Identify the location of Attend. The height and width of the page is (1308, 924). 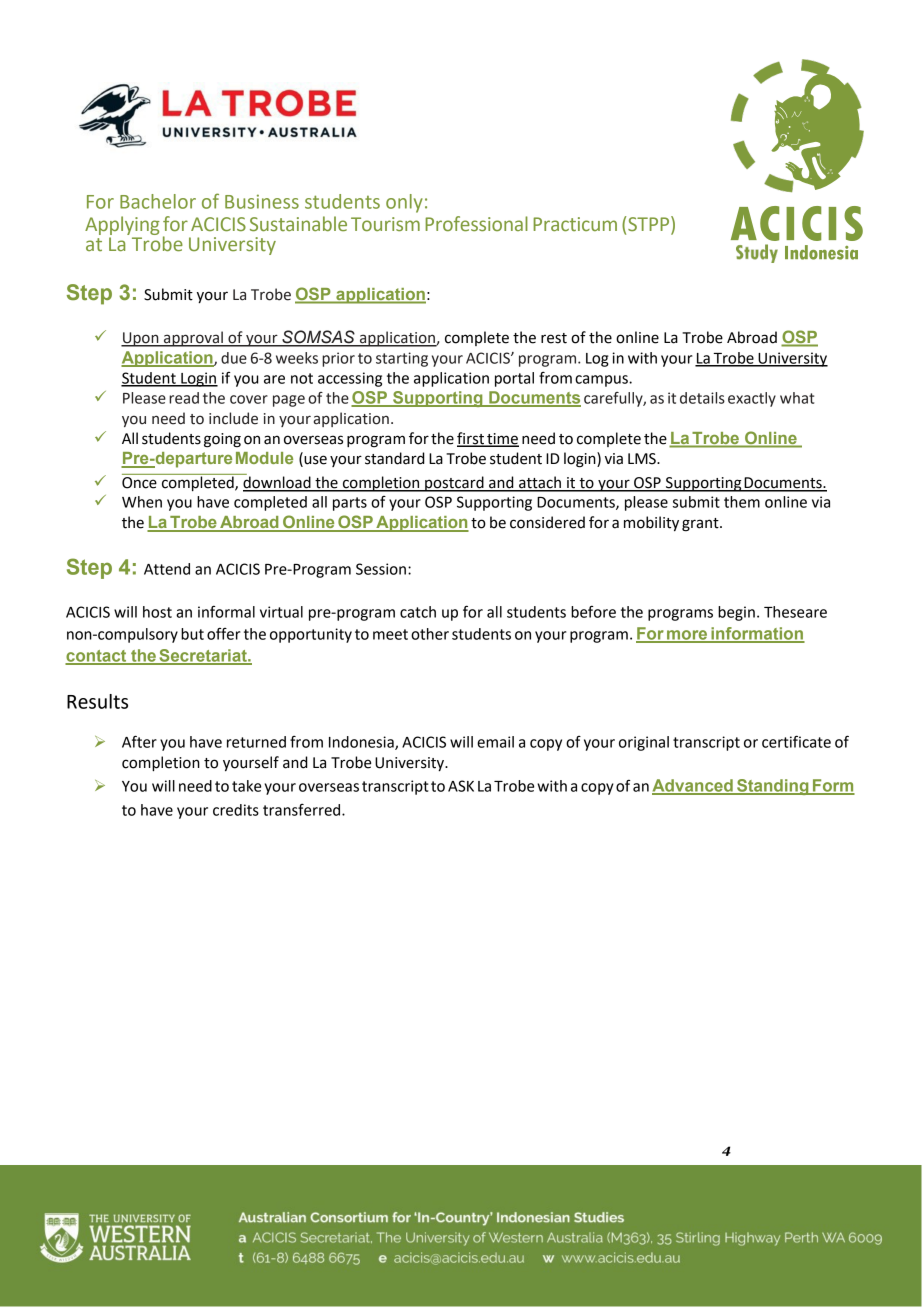
(167, 569).
